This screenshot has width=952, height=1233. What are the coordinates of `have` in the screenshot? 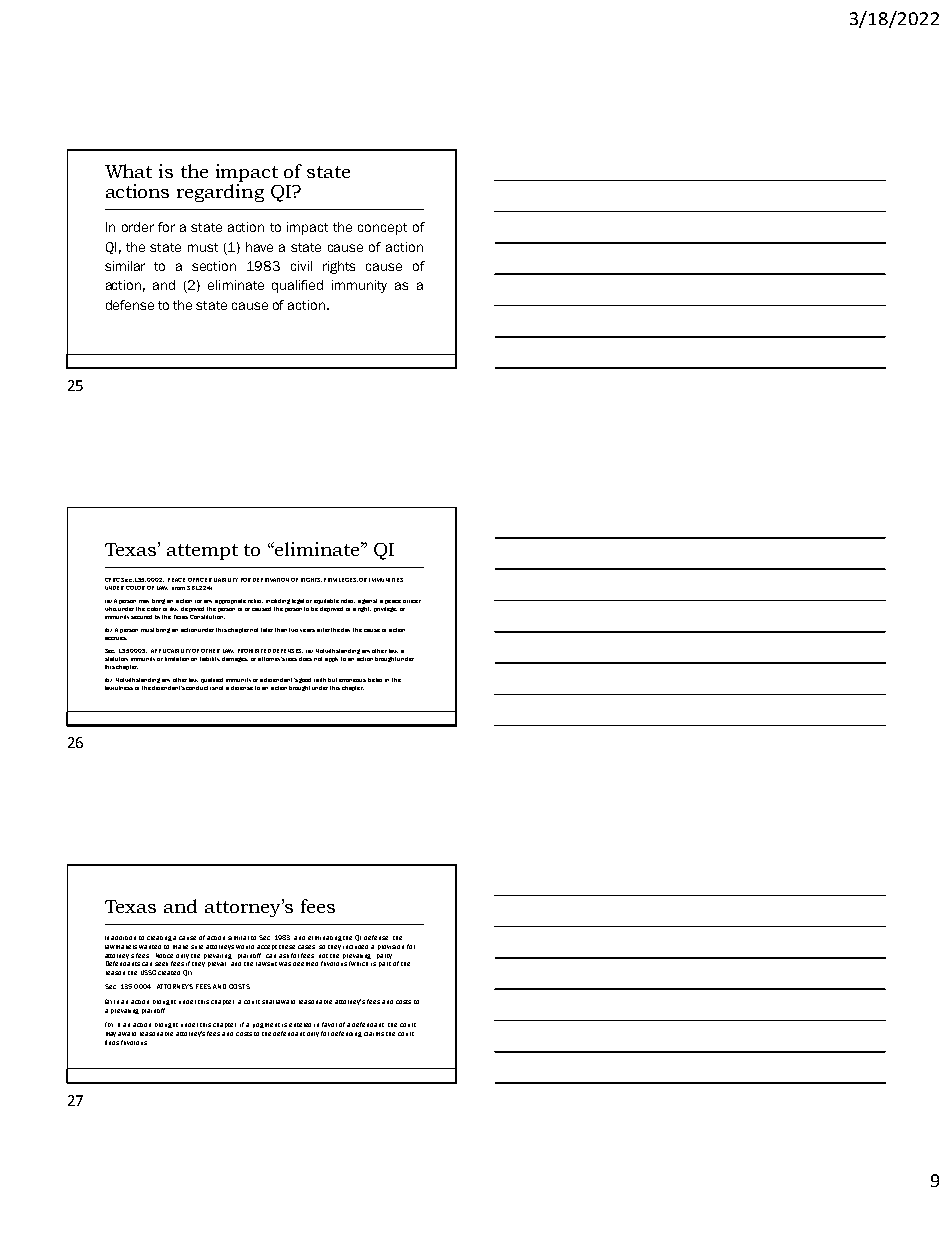 It's located at (259, 247).
